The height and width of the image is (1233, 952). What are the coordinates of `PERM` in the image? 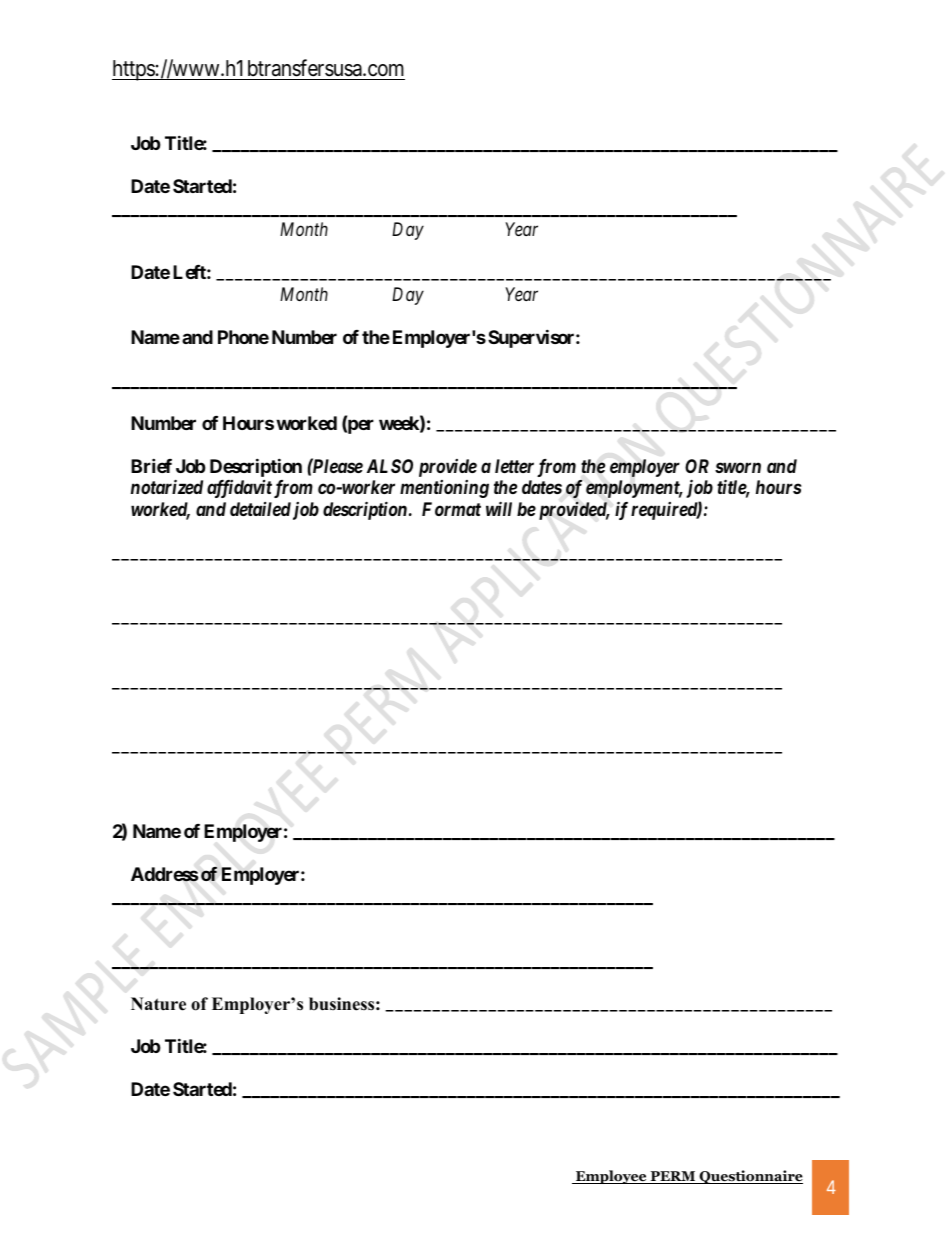 It's located at (673, 1177).
